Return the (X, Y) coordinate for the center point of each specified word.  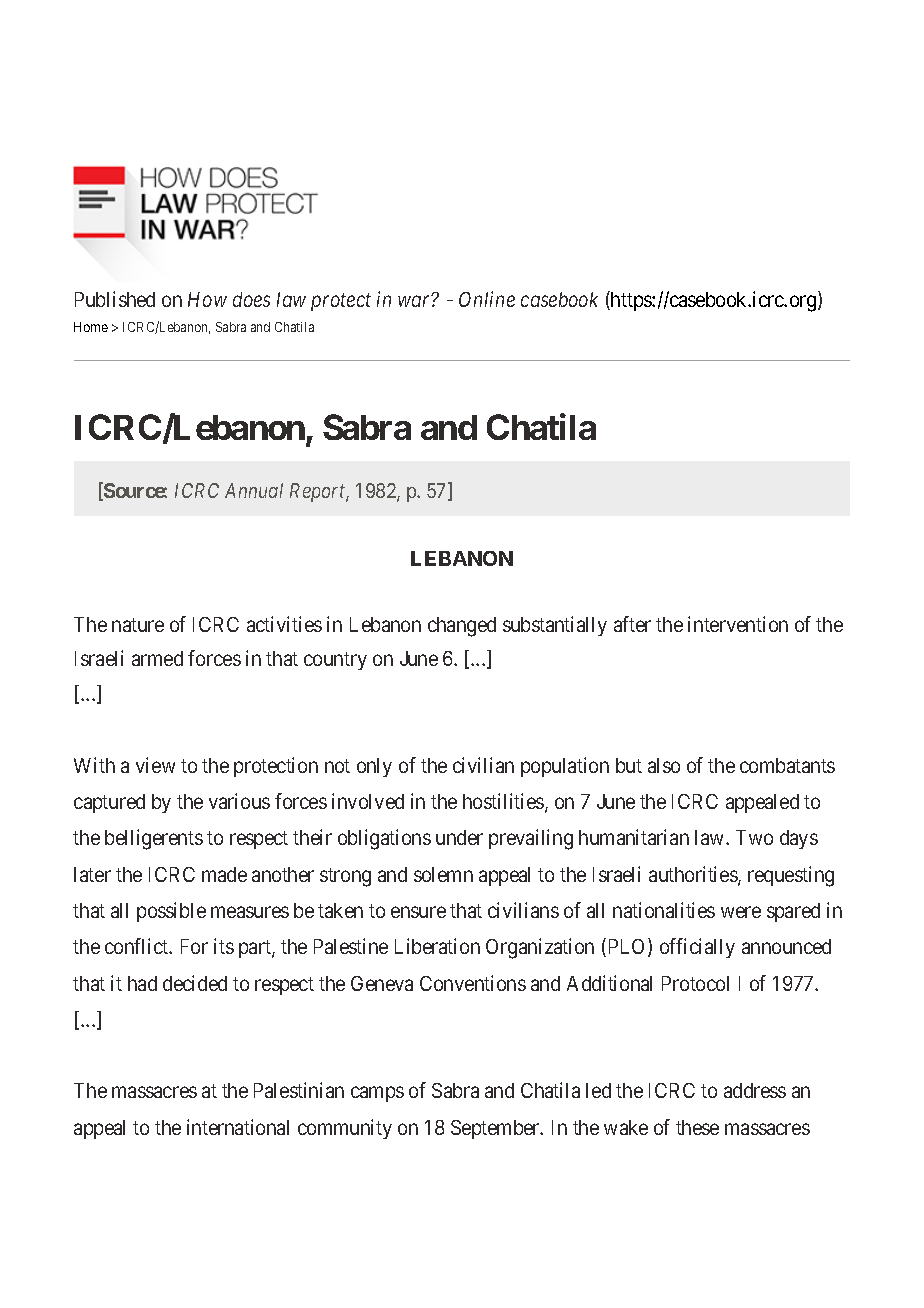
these (697, 1127)
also (664, 765)
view (155, 765)
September (496, 1129)
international (238, 1127)
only (374, 767)
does (251, 299)
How (207, 299)
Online (487, 299)
